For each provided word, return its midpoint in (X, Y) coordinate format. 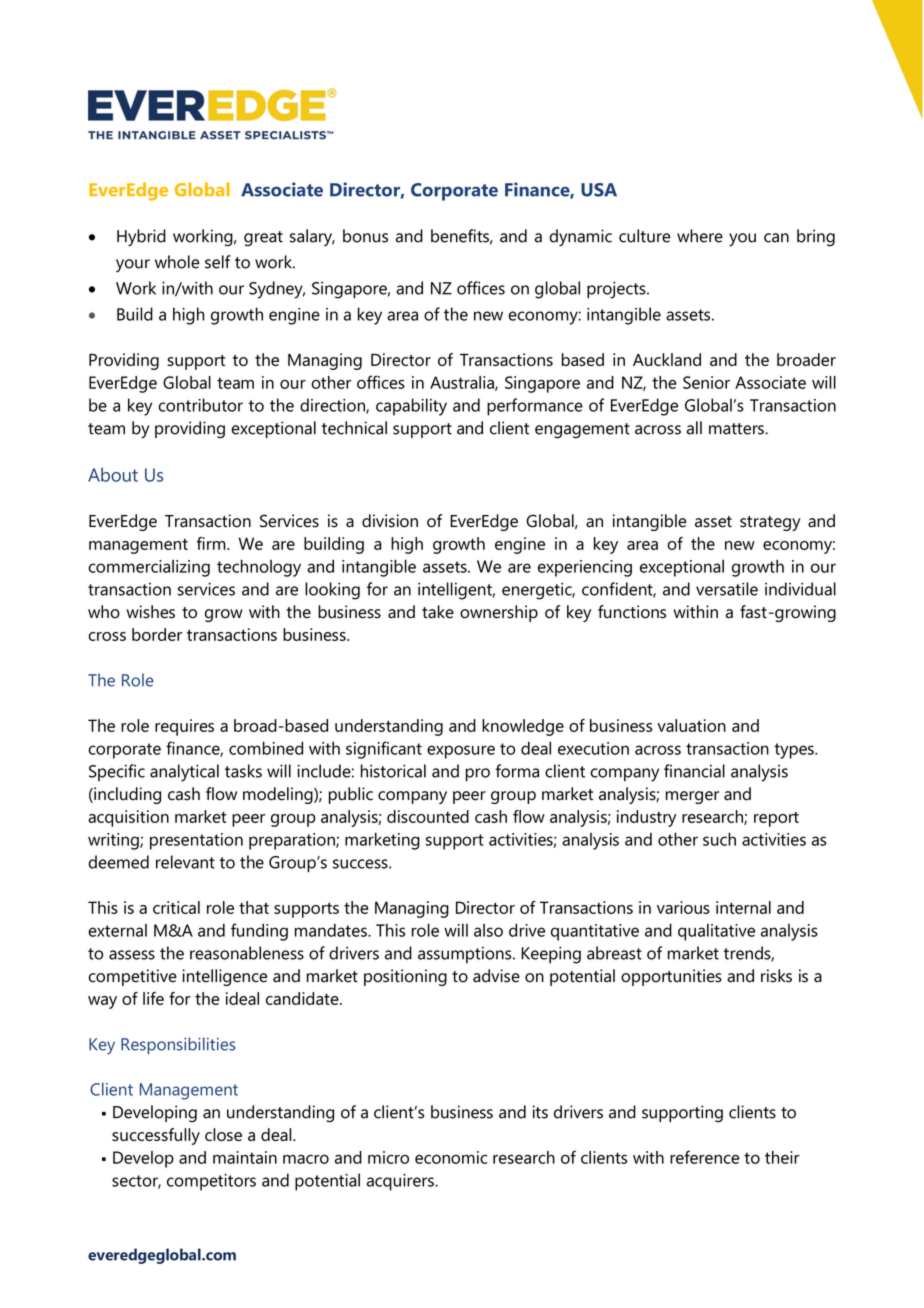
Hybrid (141, 238)
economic (451, 1157)
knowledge (523, 727)
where (700, 236)
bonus (365, 236)
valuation (691, 725)
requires (184, 727)
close (223, 1134)
